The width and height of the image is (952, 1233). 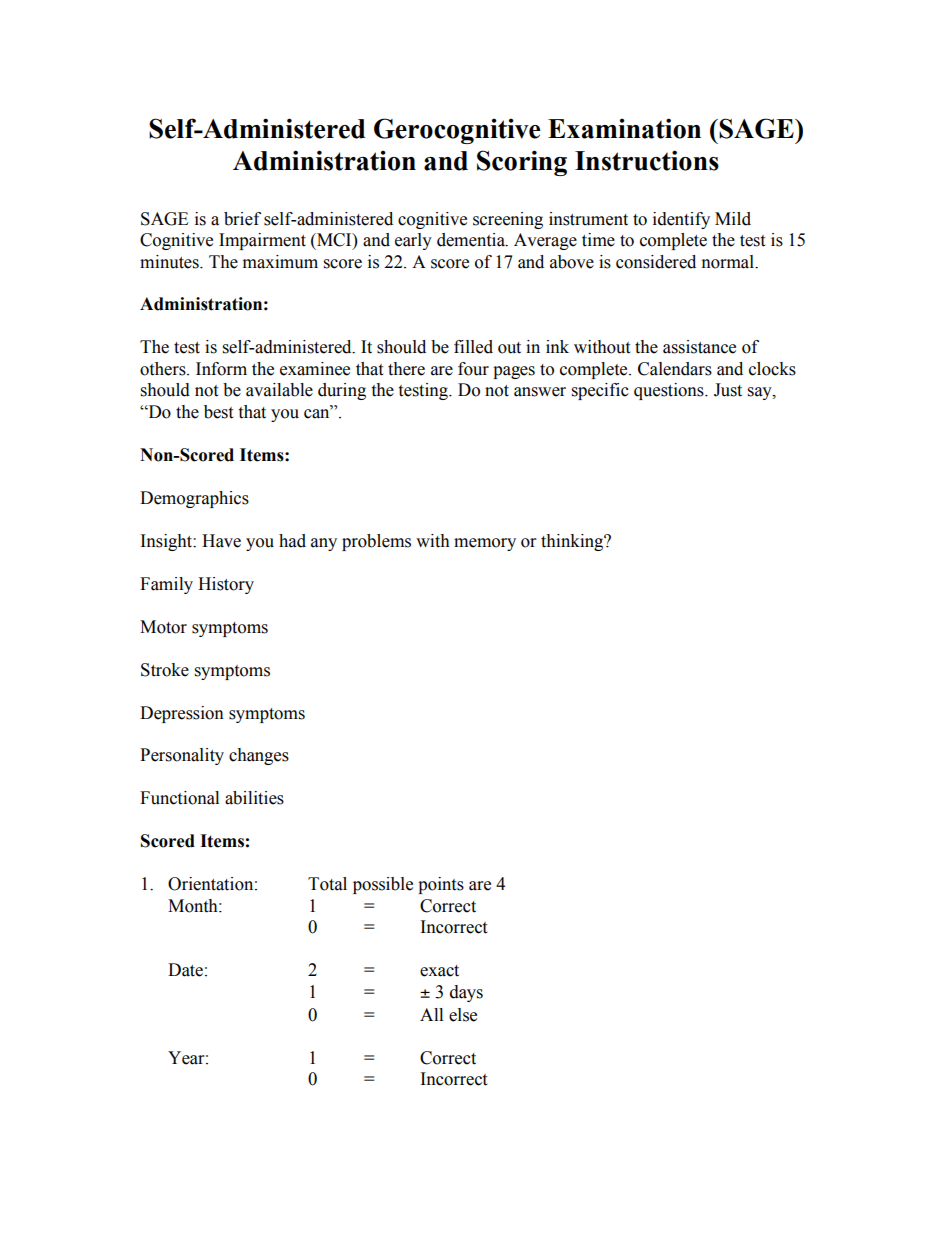 I want to click on points, so click(x=441, y=885).
